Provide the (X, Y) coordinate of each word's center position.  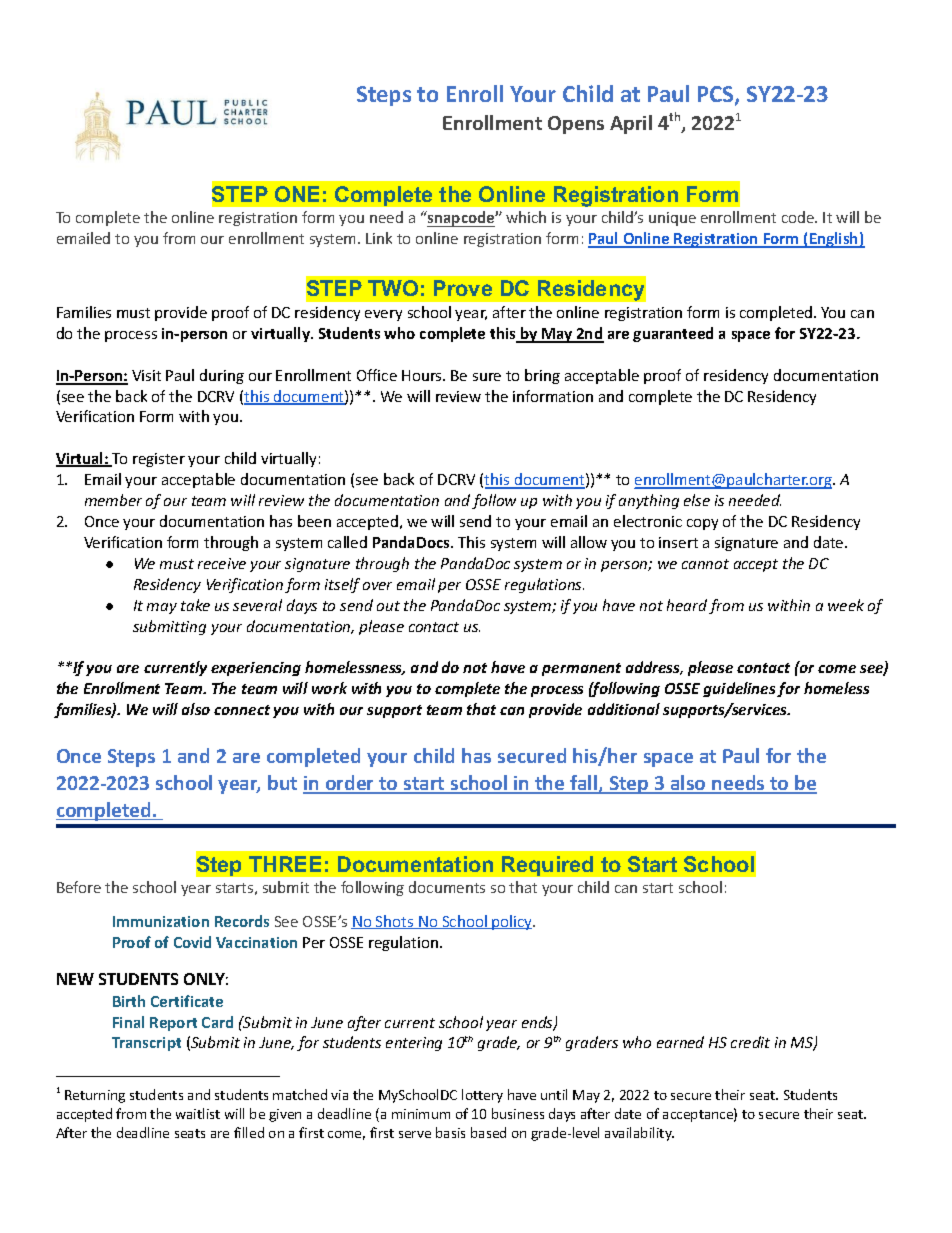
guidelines (740, 689)
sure (487, 377)
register (159, 460)
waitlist (198, 1113)
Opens (576, 125)
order (350, 784)
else (697, 500)
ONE (297, 194)
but (282, 782)
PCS (717, 95)
